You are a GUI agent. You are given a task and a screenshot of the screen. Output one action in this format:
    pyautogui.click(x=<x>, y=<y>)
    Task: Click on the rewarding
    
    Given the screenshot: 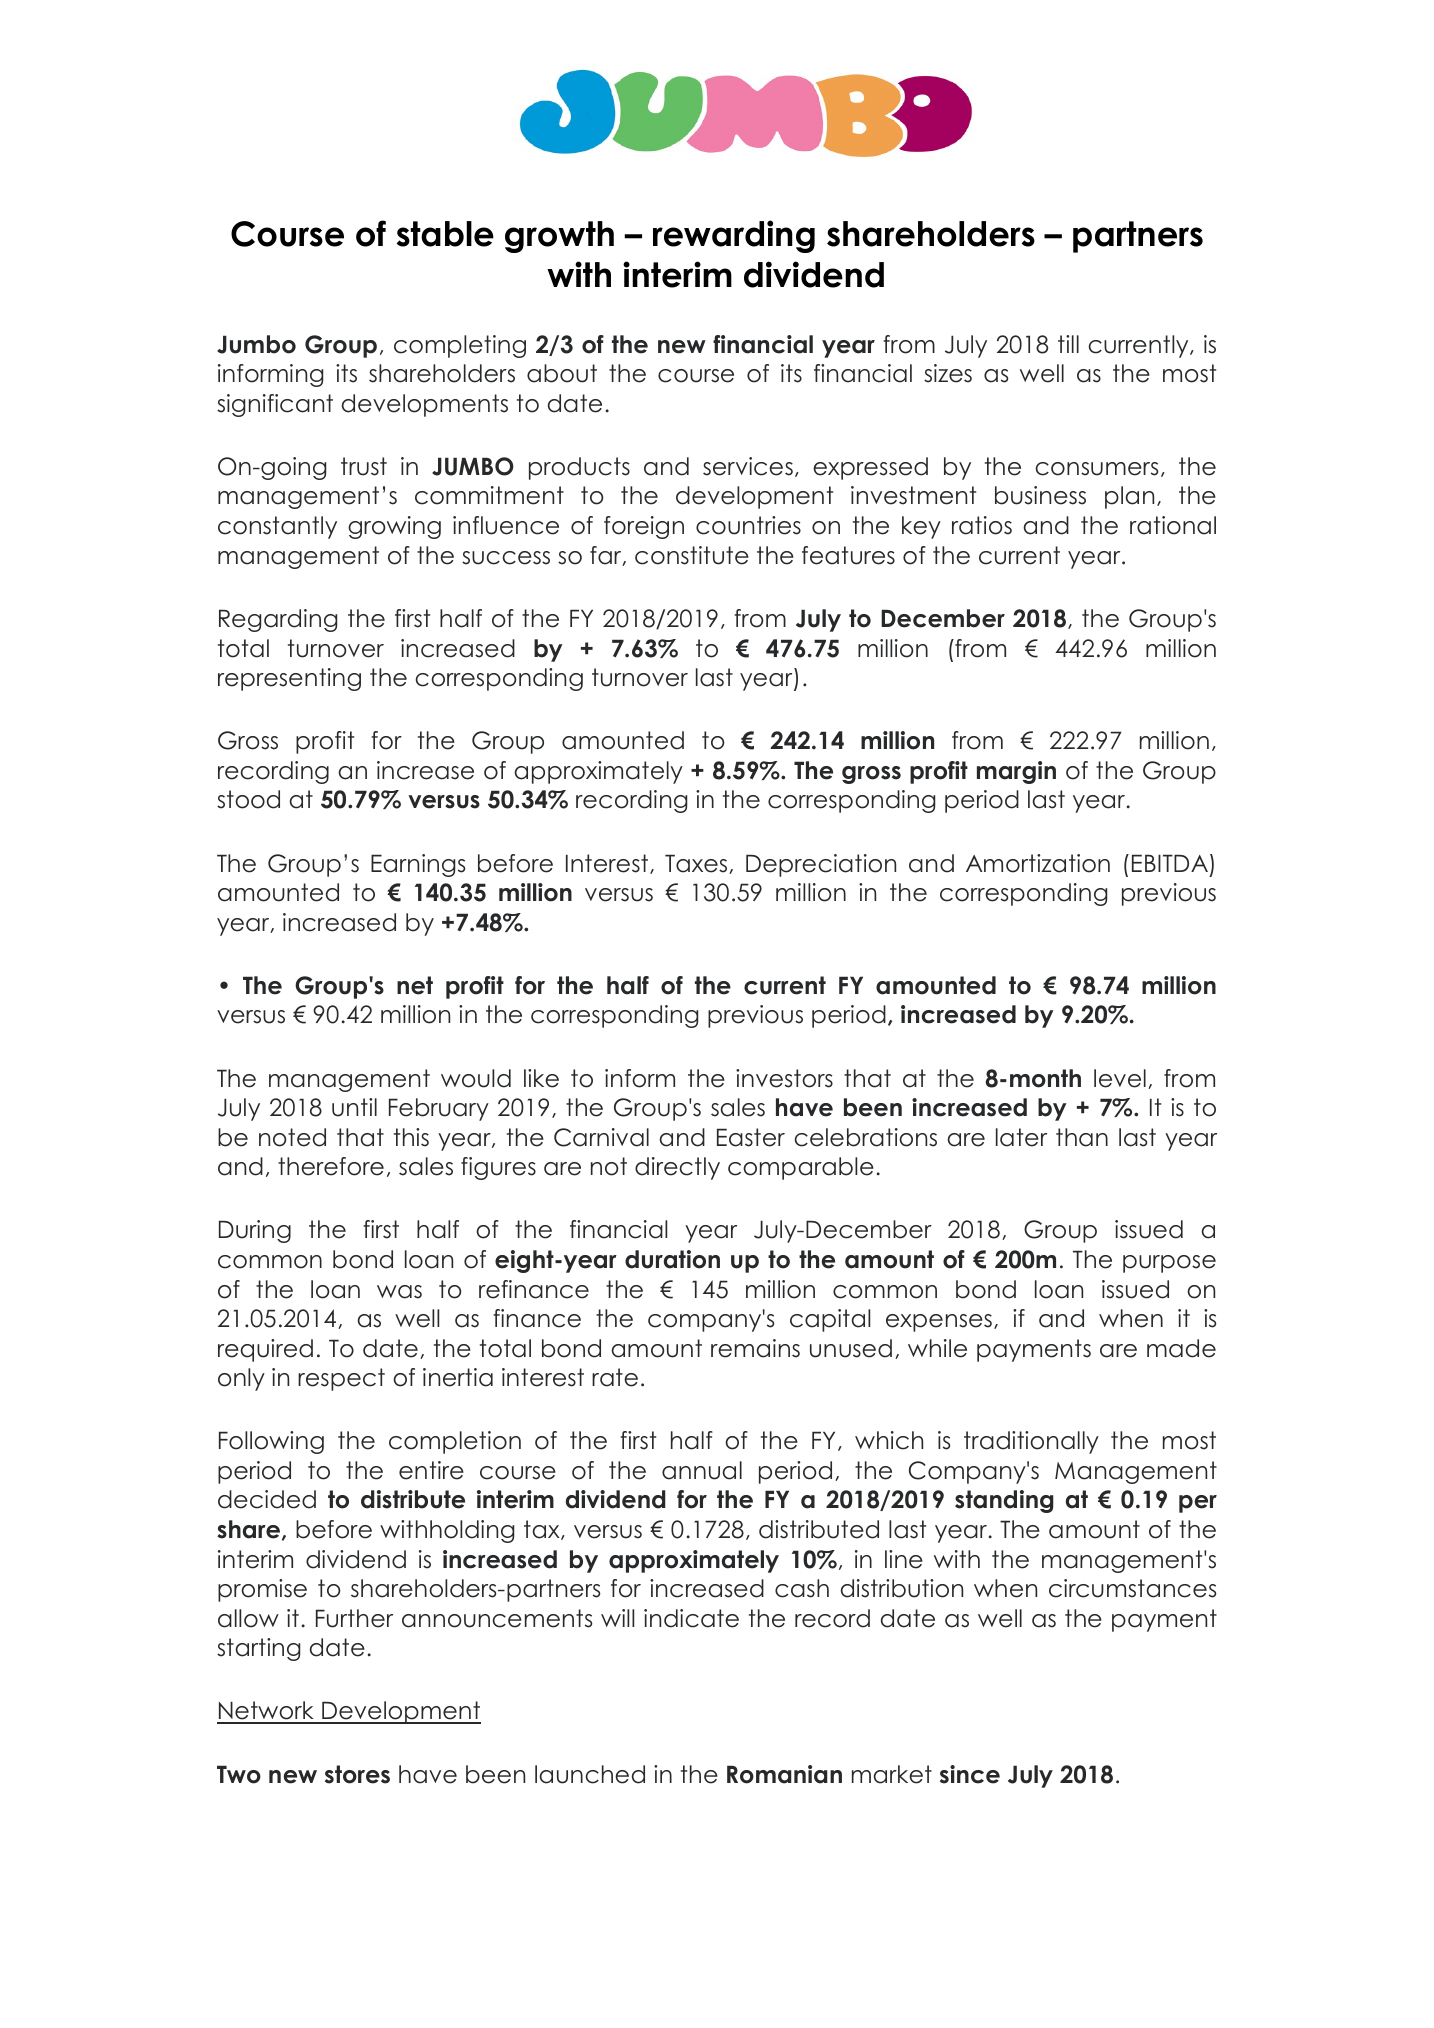 What is the action you would take?
    pyautogui.click(x=734, y=236)
